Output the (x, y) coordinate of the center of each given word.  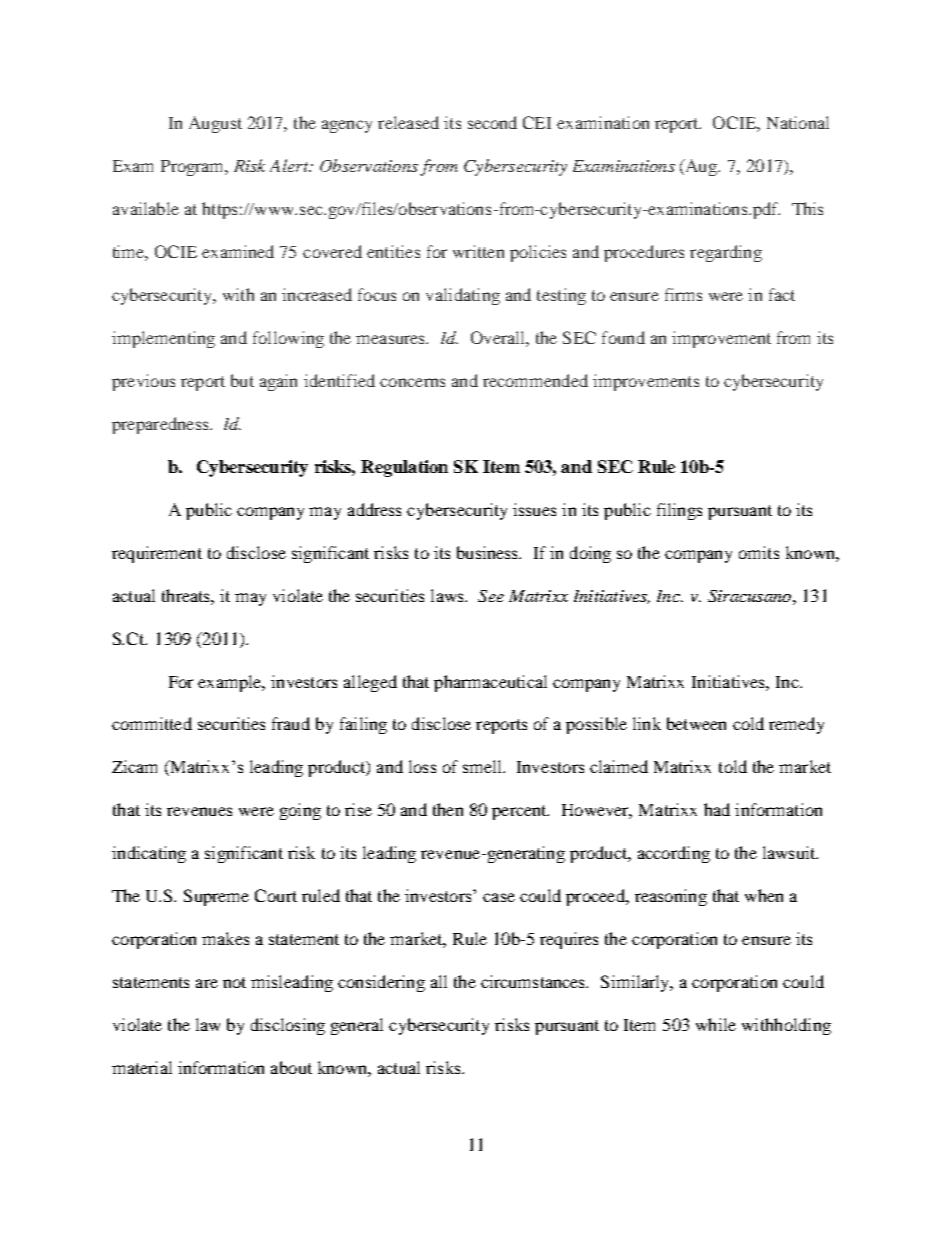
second (492, 122)
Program (194, 168)
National (798, 122)
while (716, 1024)
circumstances (534, 981)
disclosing (288, 1026)
